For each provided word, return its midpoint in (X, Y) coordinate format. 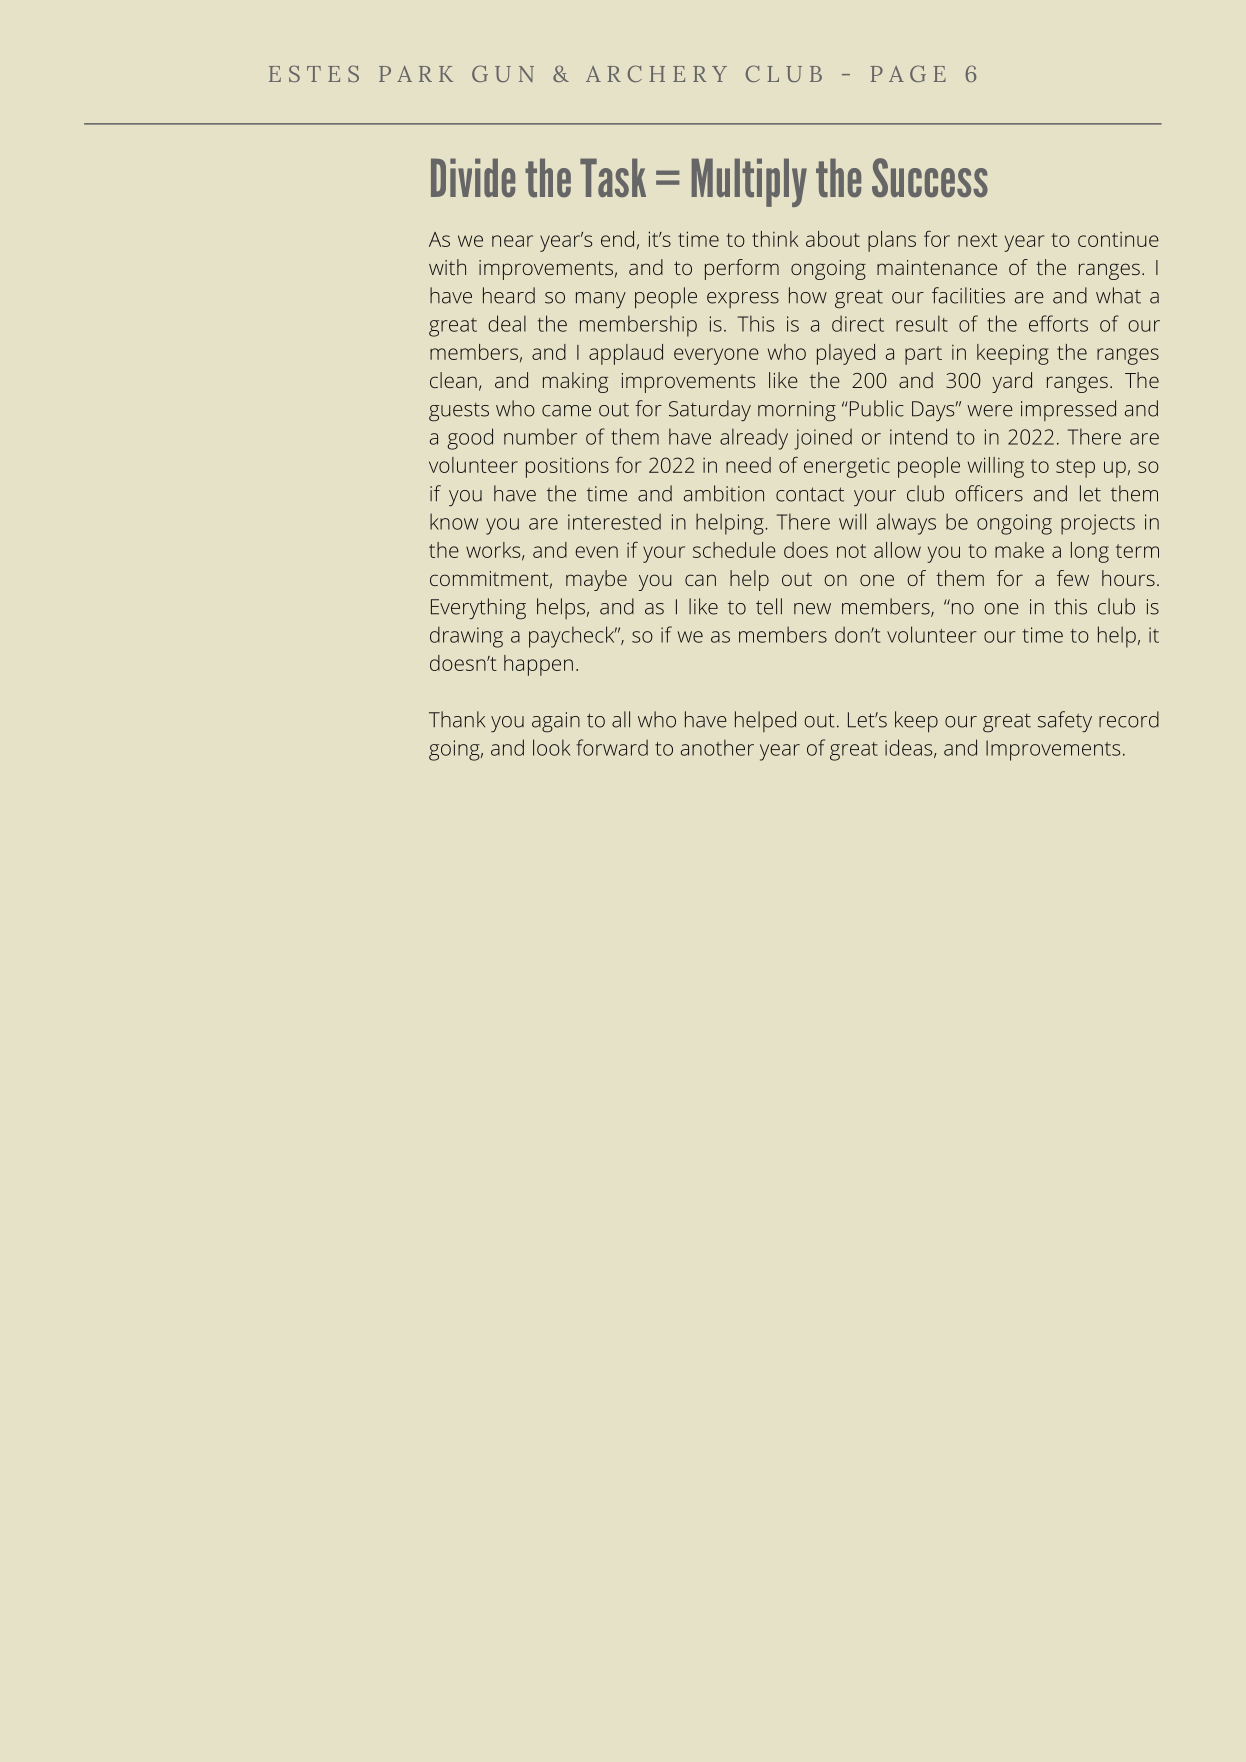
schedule (734, 550)
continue (1118, 239)
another (717, 747)
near (512, 241)
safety (1065, 721)
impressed (1068, 410)
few (1073, 578)
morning (797, 411)
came (566, 411)
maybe (596, 580)
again (556, 722)
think (775, 239)
